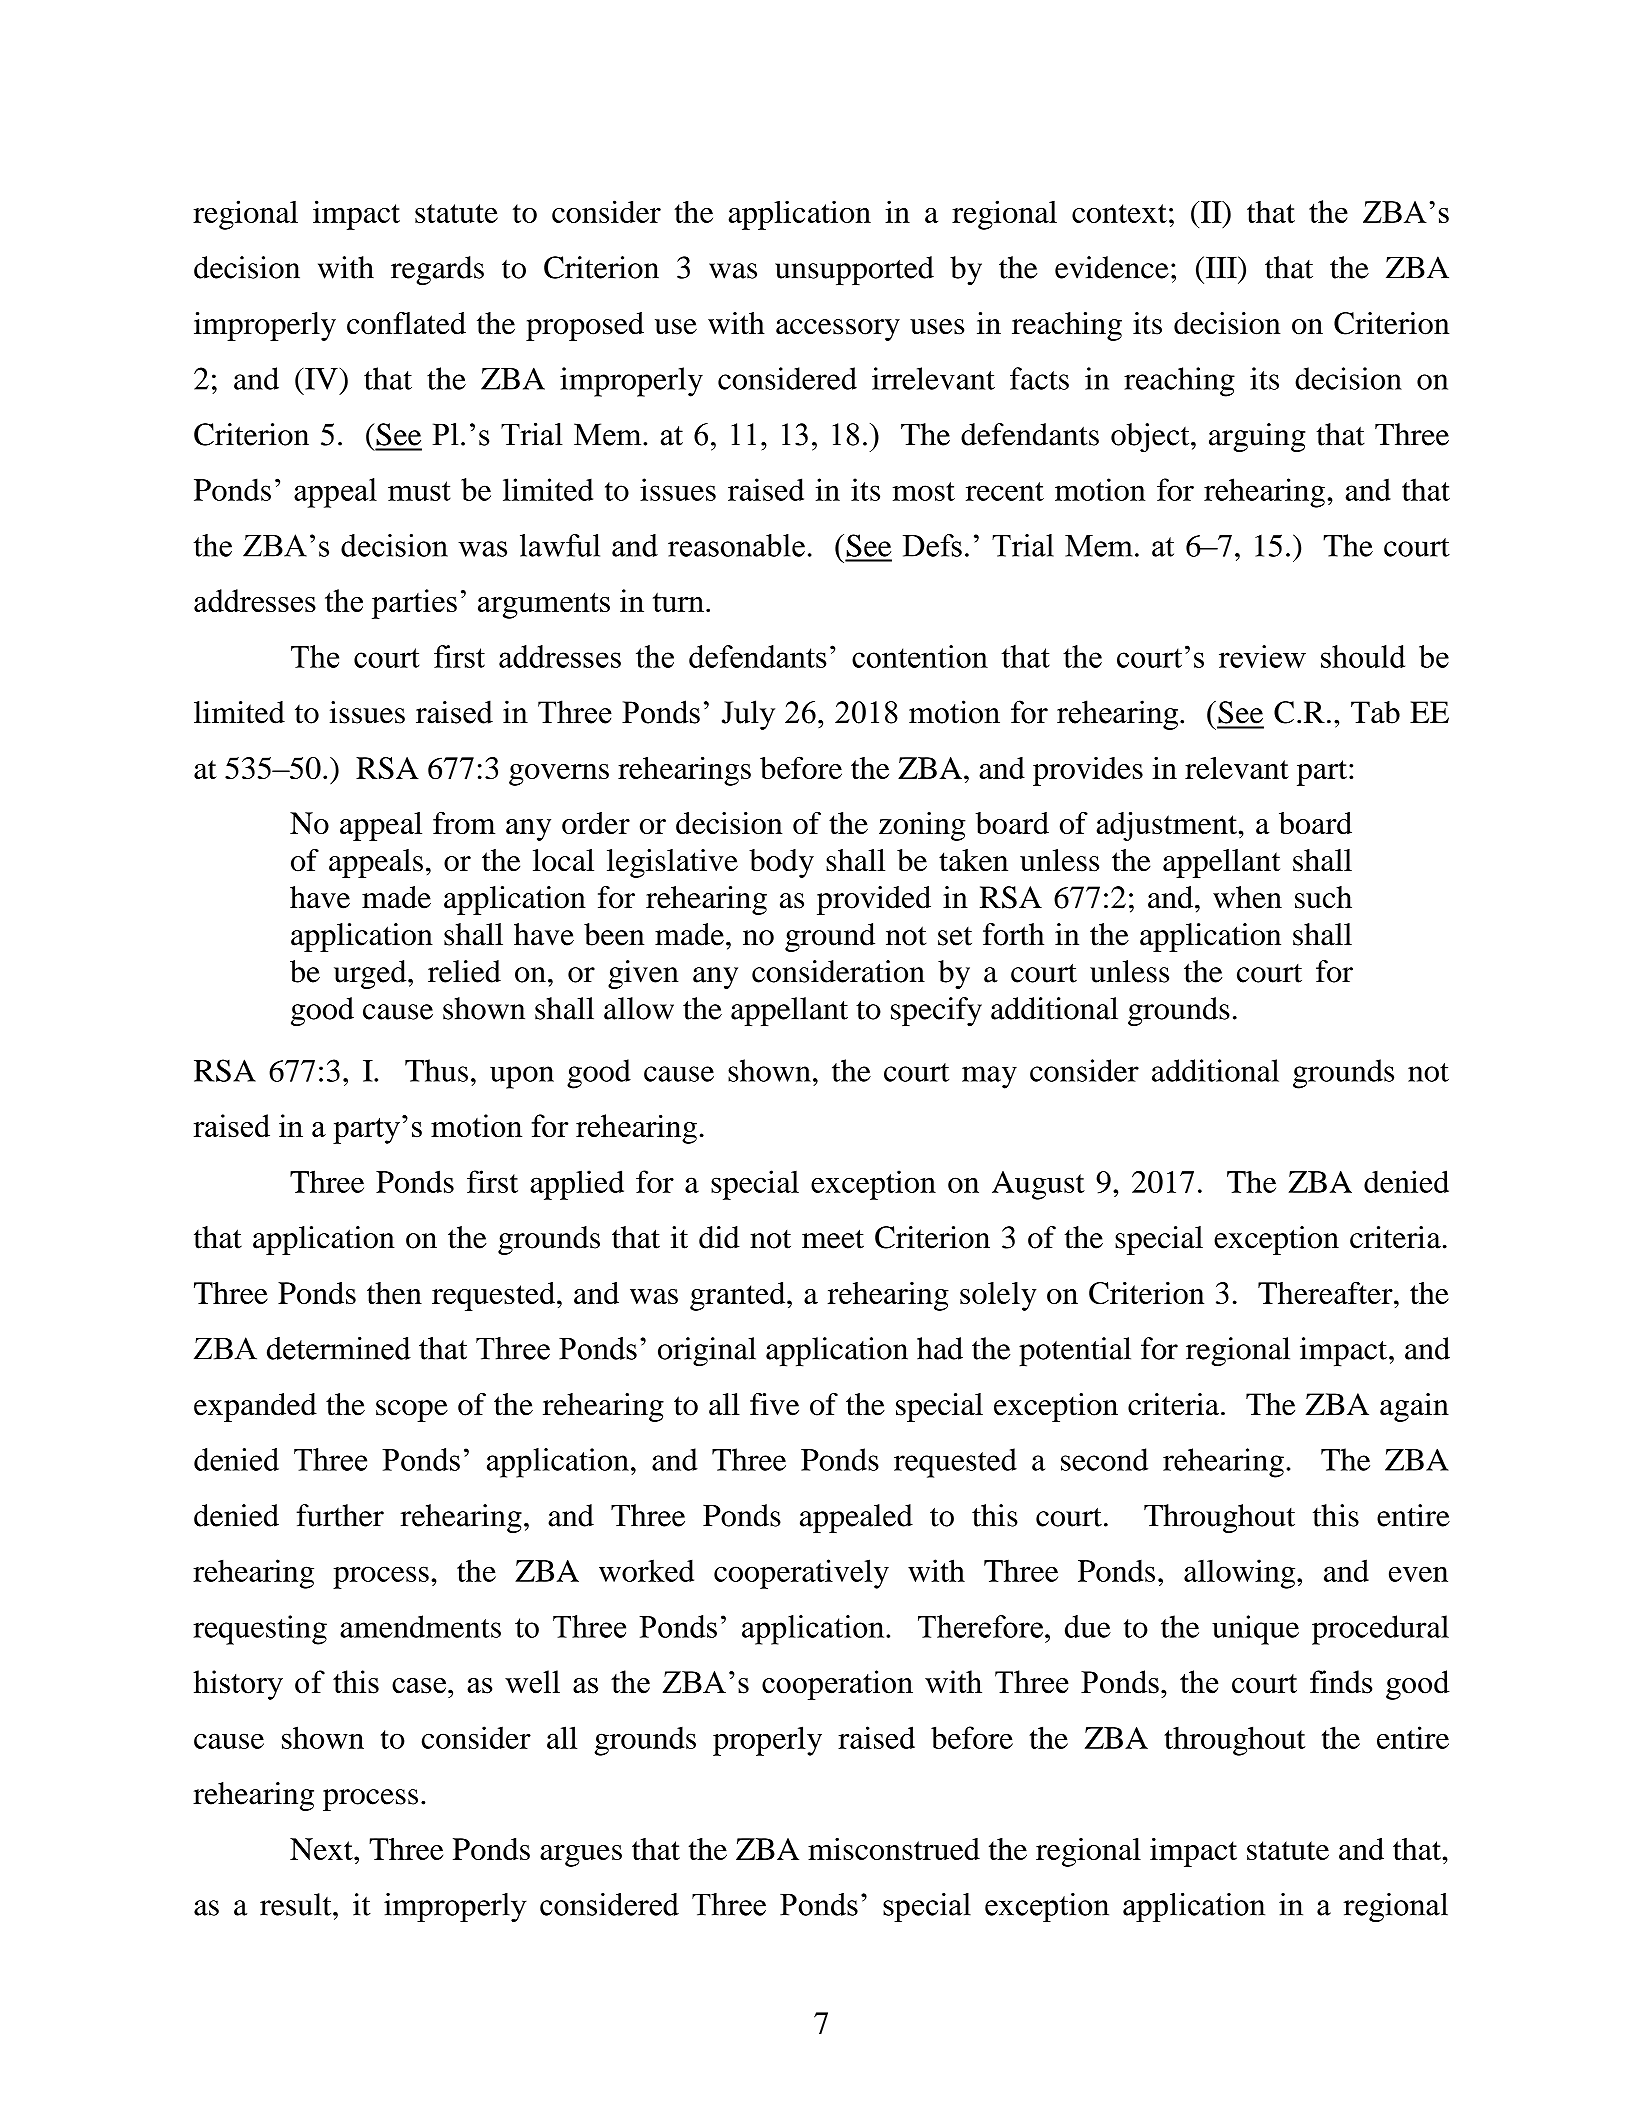  What do you see at coordinates (894, 1849) in the screenshot?
I see `misconstrued` at bounding box center [894, 1849].
